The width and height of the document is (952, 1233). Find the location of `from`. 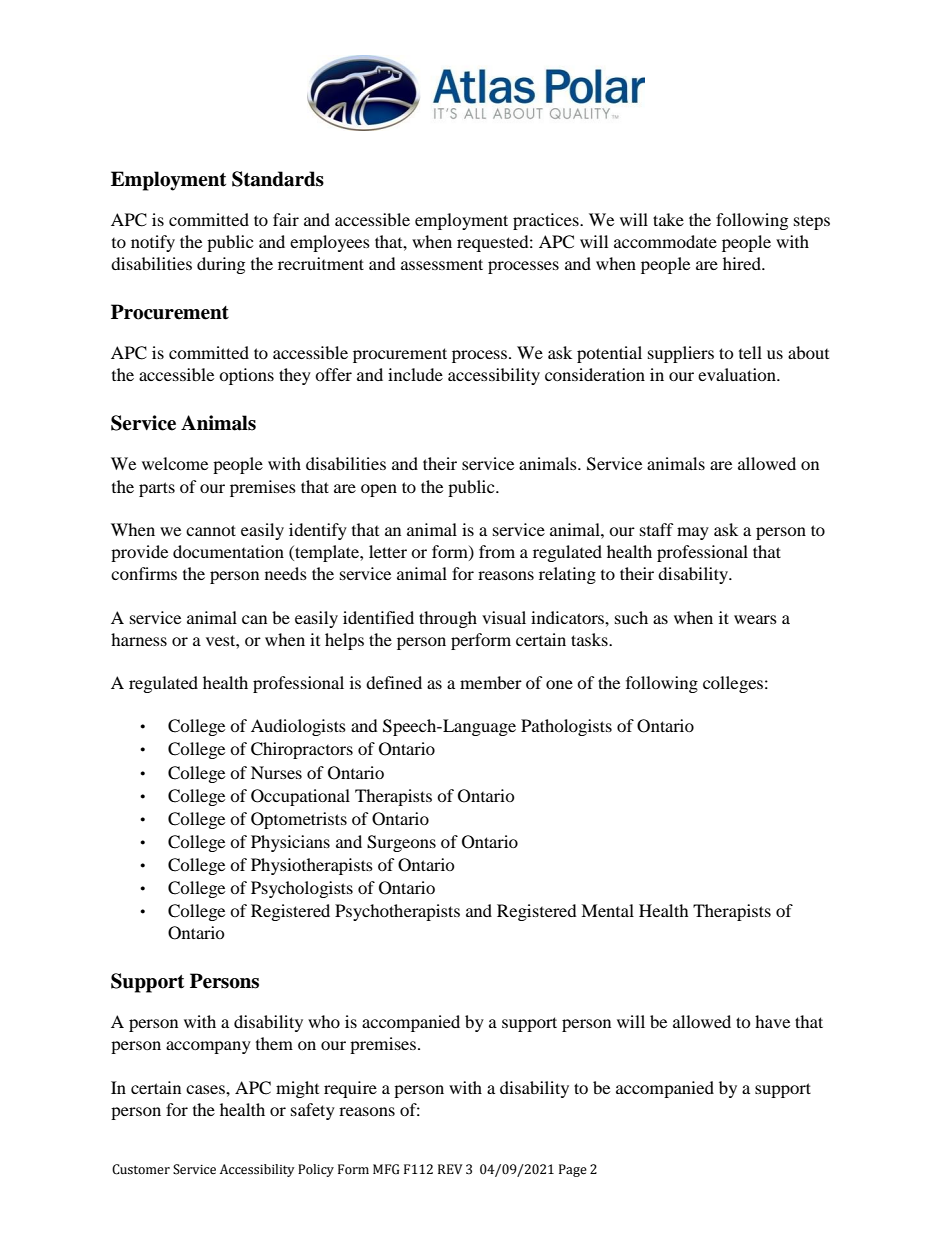

from is located at coordinates (497, 551).
